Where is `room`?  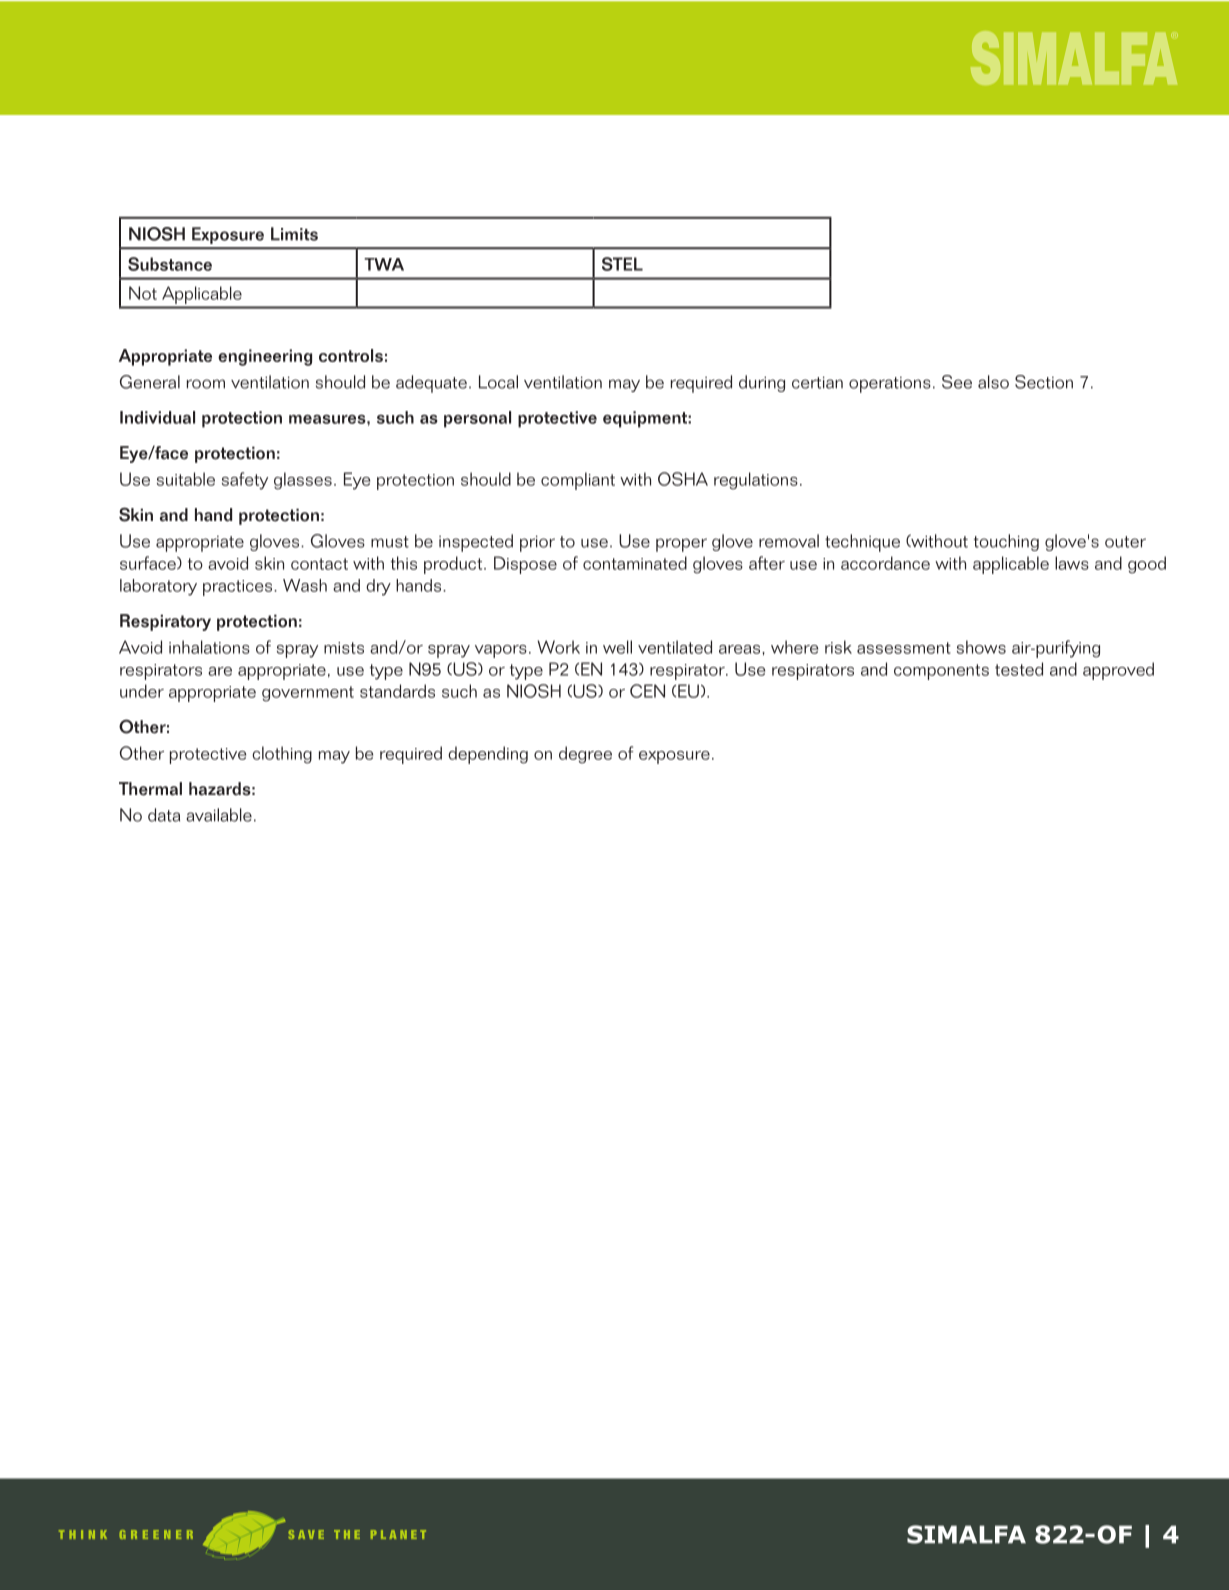 room is located at coordinates (206, 384).
